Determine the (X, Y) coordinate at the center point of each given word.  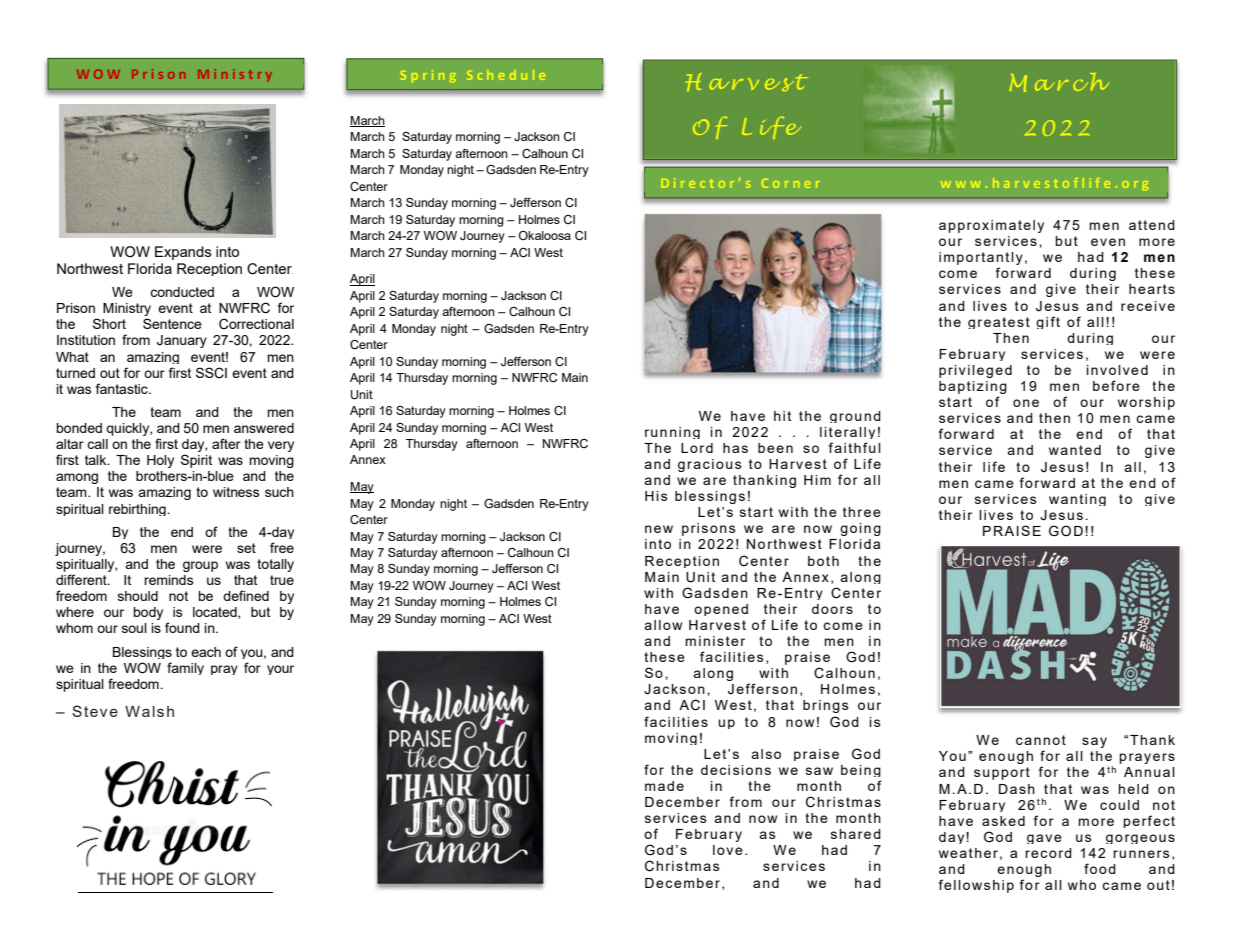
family (185, 668)
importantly (981, 260)
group (200, 566)
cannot (1041, 740)
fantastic (123, 388)
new (659, 529)
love (728, 850)
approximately (991, 226)
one (1026, 403)
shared (856, 834)
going (860, 529)
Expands (183, 253)
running (672, 433)
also (766, 754)
